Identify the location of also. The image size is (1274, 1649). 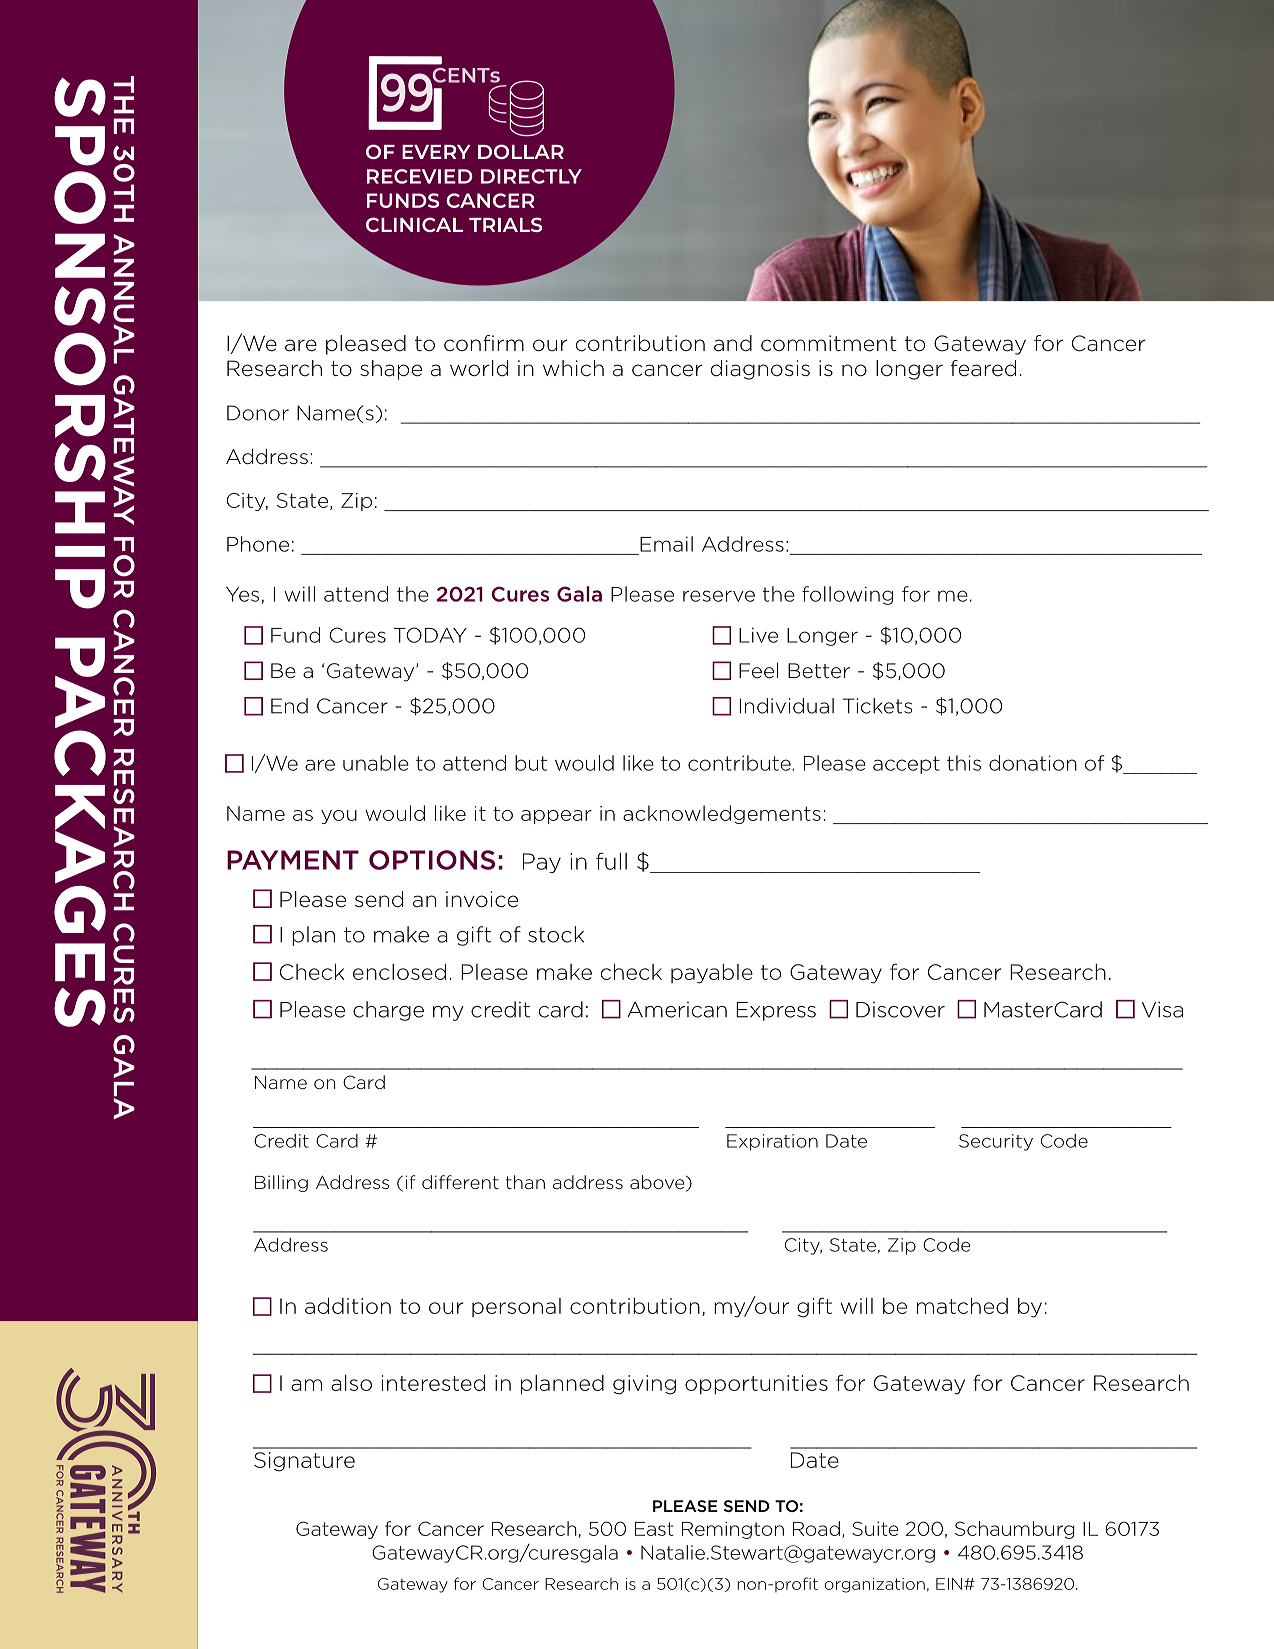
(351, 1383).
